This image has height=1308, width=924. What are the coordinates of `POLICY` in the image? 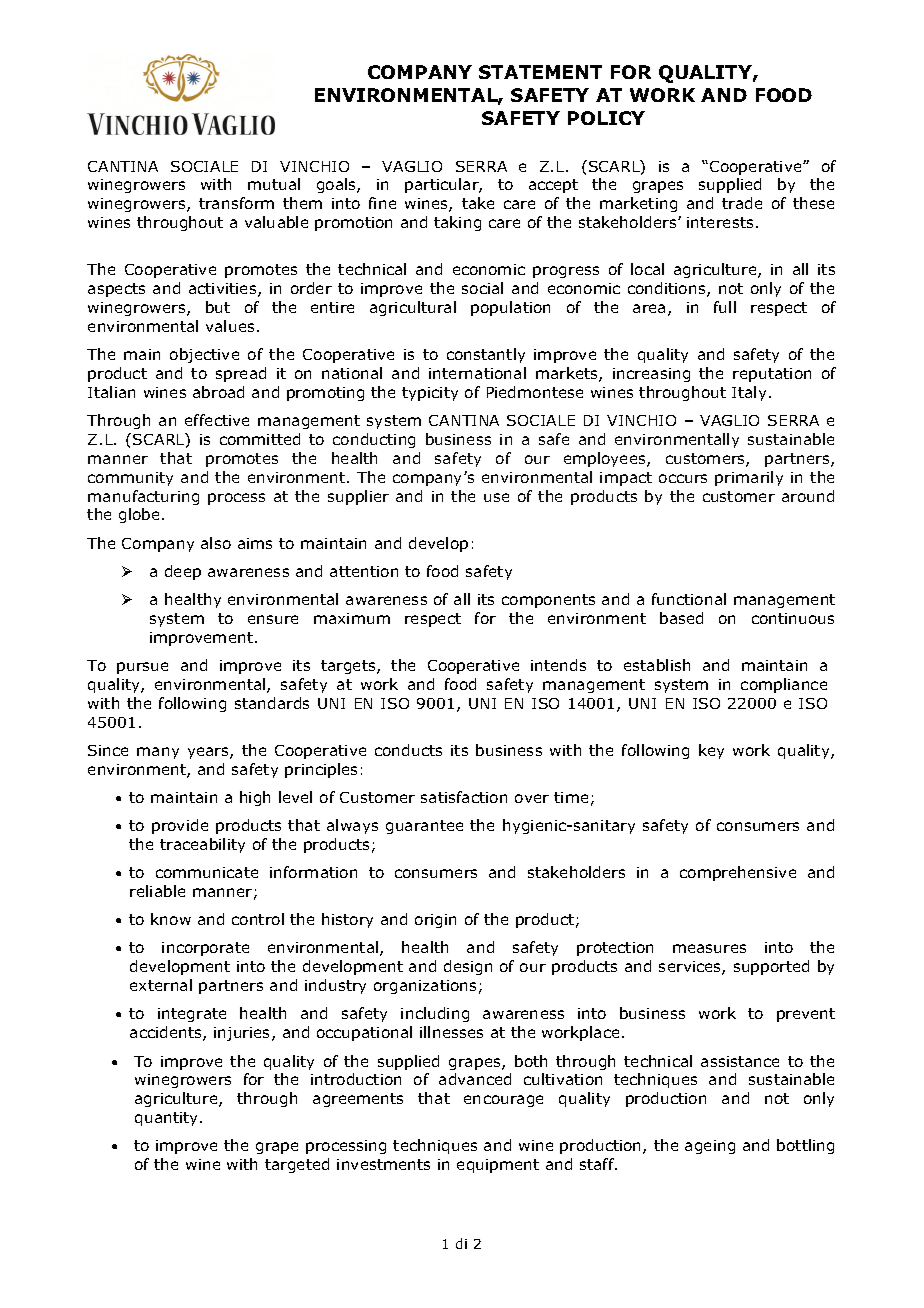 It's located at (606, 118).
